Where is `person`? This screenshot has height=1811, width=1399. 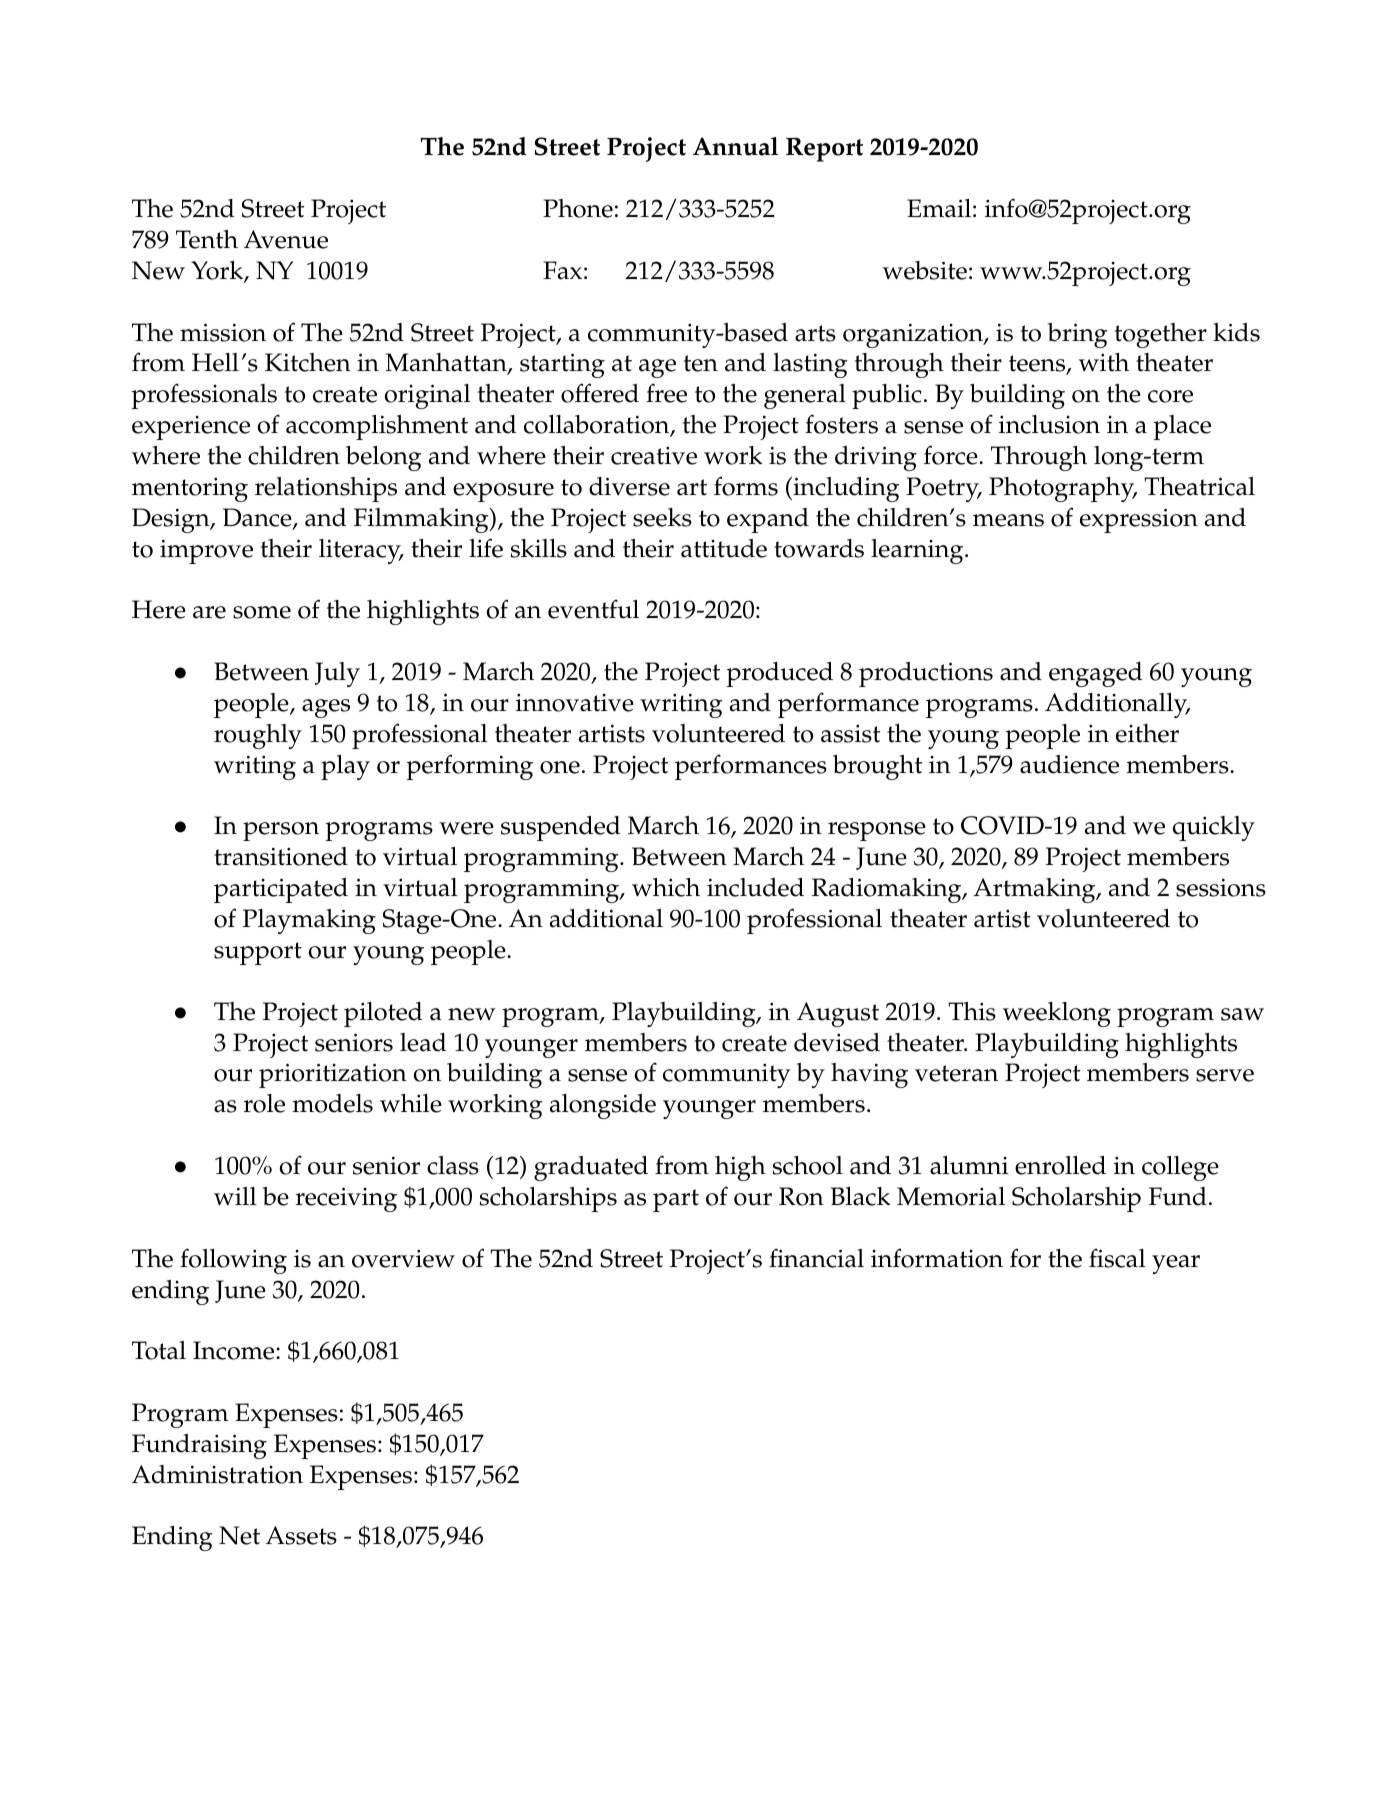
person is located at coordinates (281, 831).
